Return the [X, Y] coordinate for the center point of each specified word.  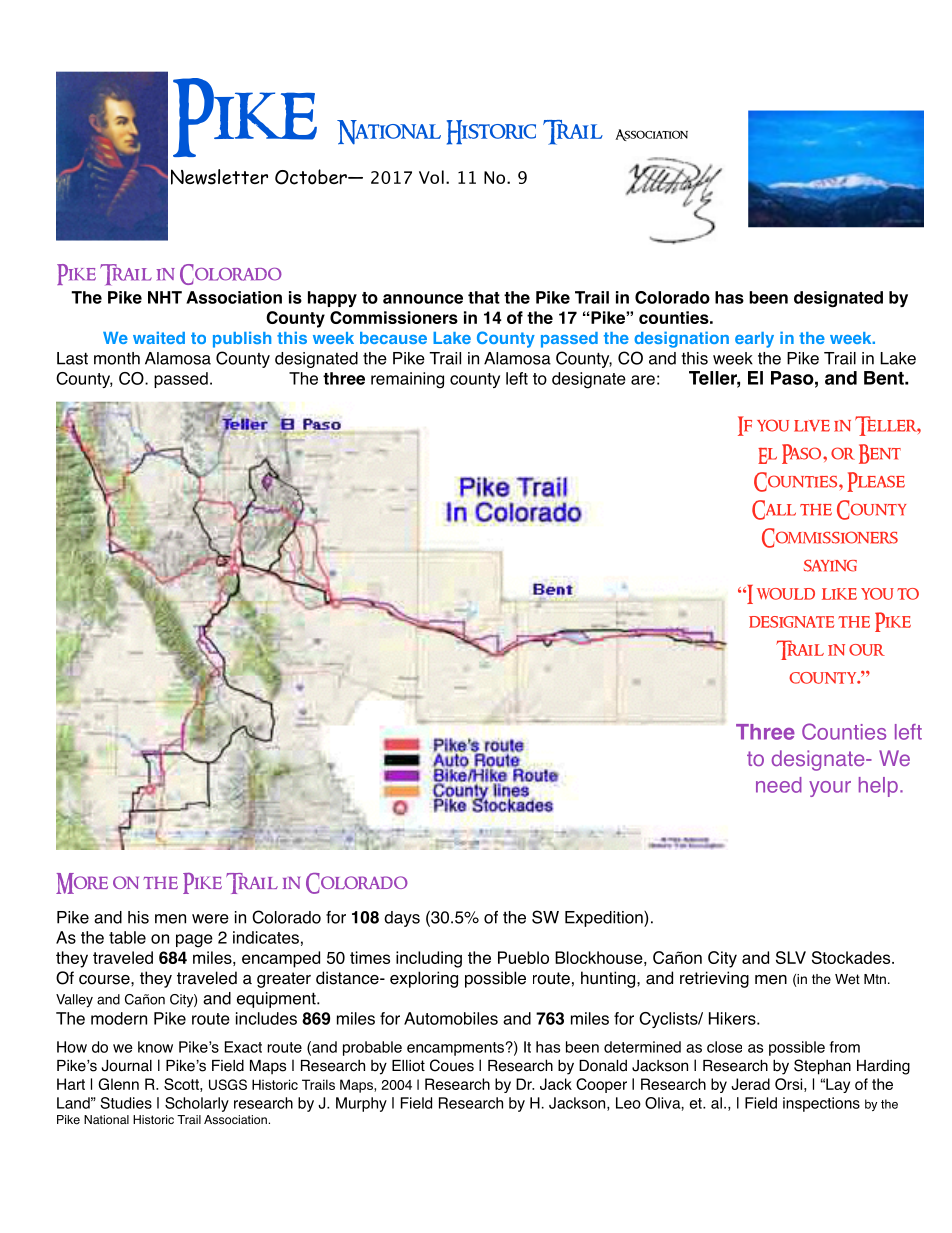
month [117, 358]
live [812, 426]
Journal [126, 1066]
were [210, 919]
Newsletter [219, 177]
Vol [431, 177]
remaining [407, 380]
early [754, 340]
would [786, 594]
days [402, 919]
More [82, 883]
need [779, 785]
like [839, 594]
